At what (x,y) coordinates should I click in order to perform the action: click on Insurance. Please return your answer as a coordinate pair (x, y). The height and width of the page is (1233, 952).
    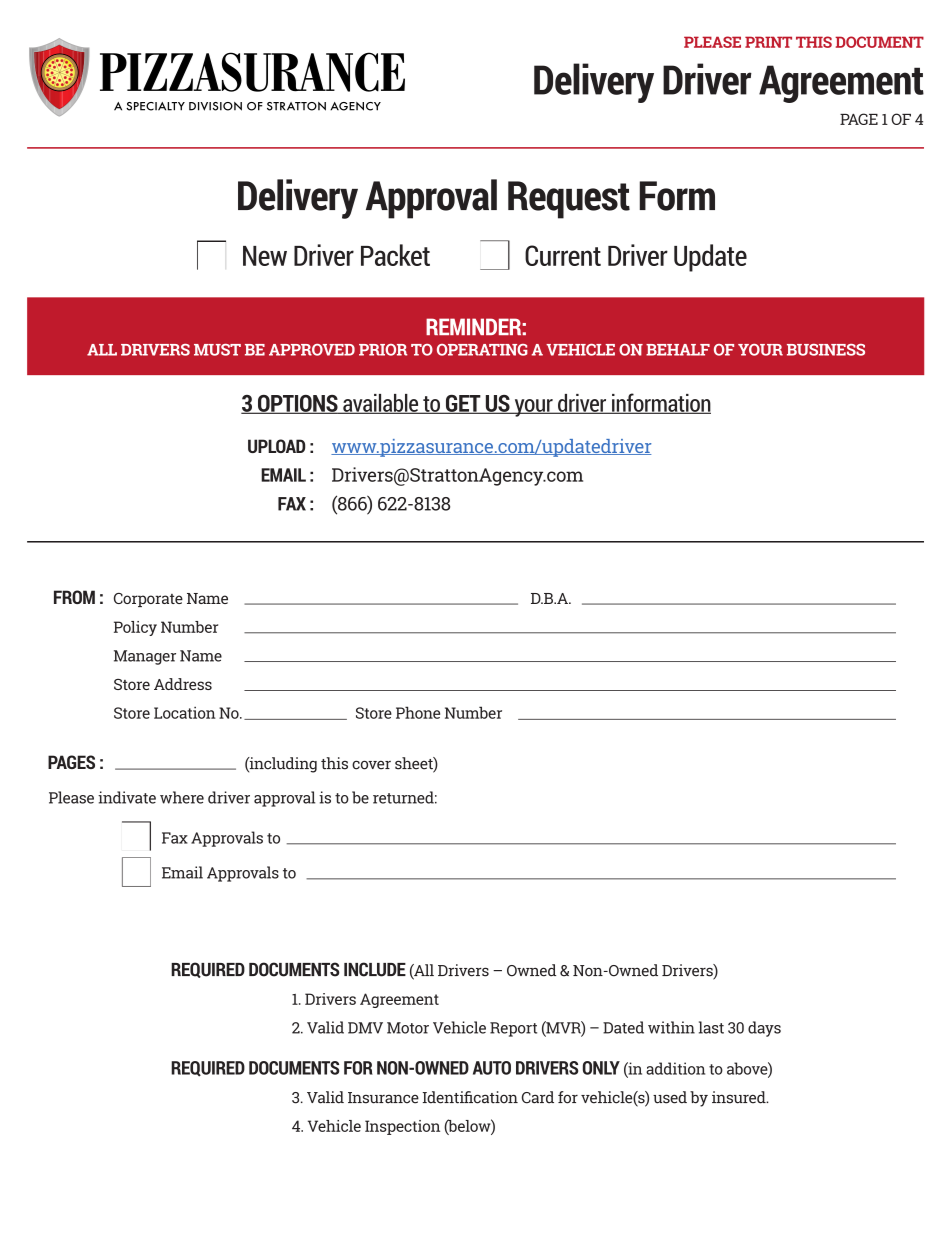
    Looking at the image, I should click on (383, 1098).
